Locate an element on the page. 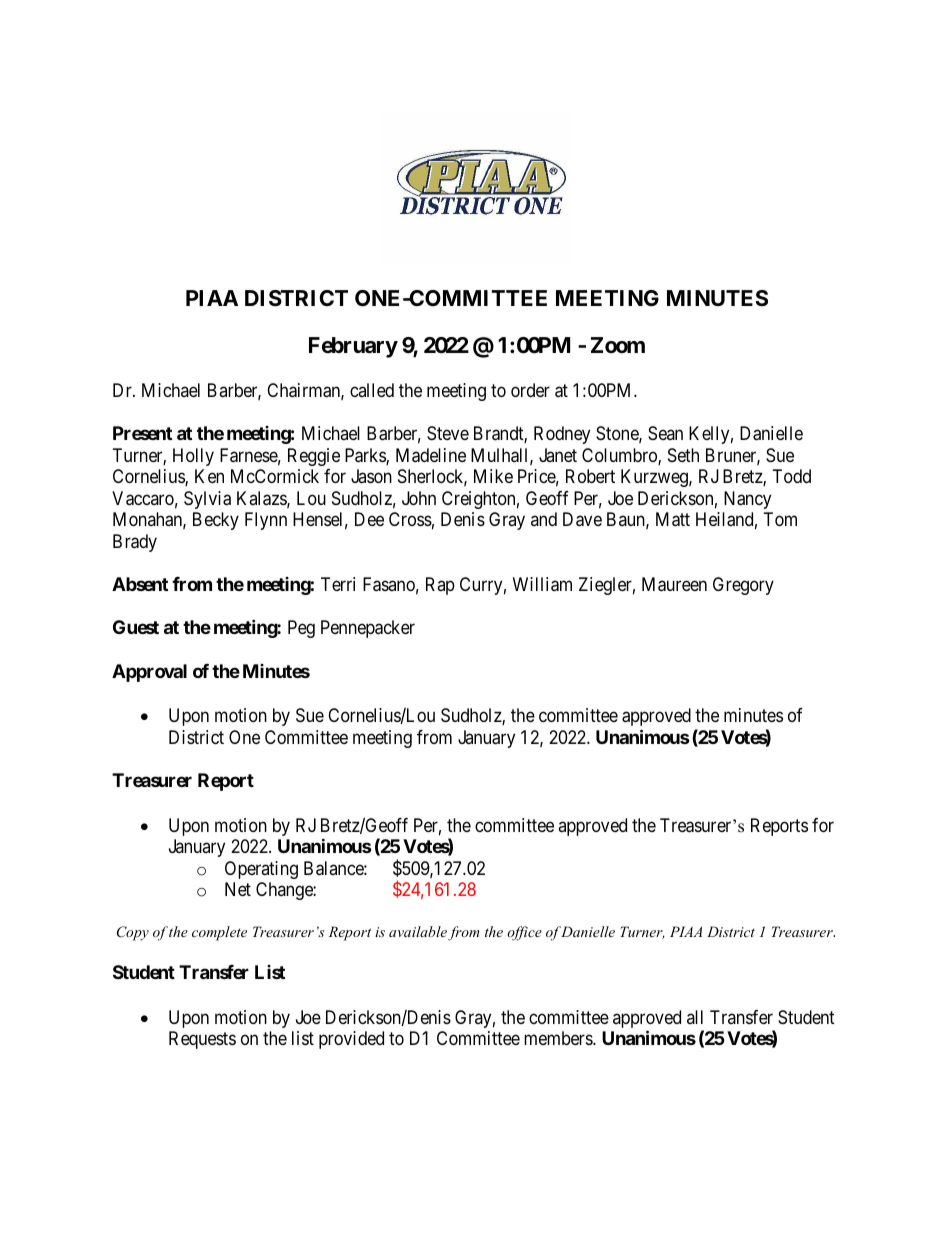 This page has height=1233, width=952. Operating is located at coordinates (261, 870).
